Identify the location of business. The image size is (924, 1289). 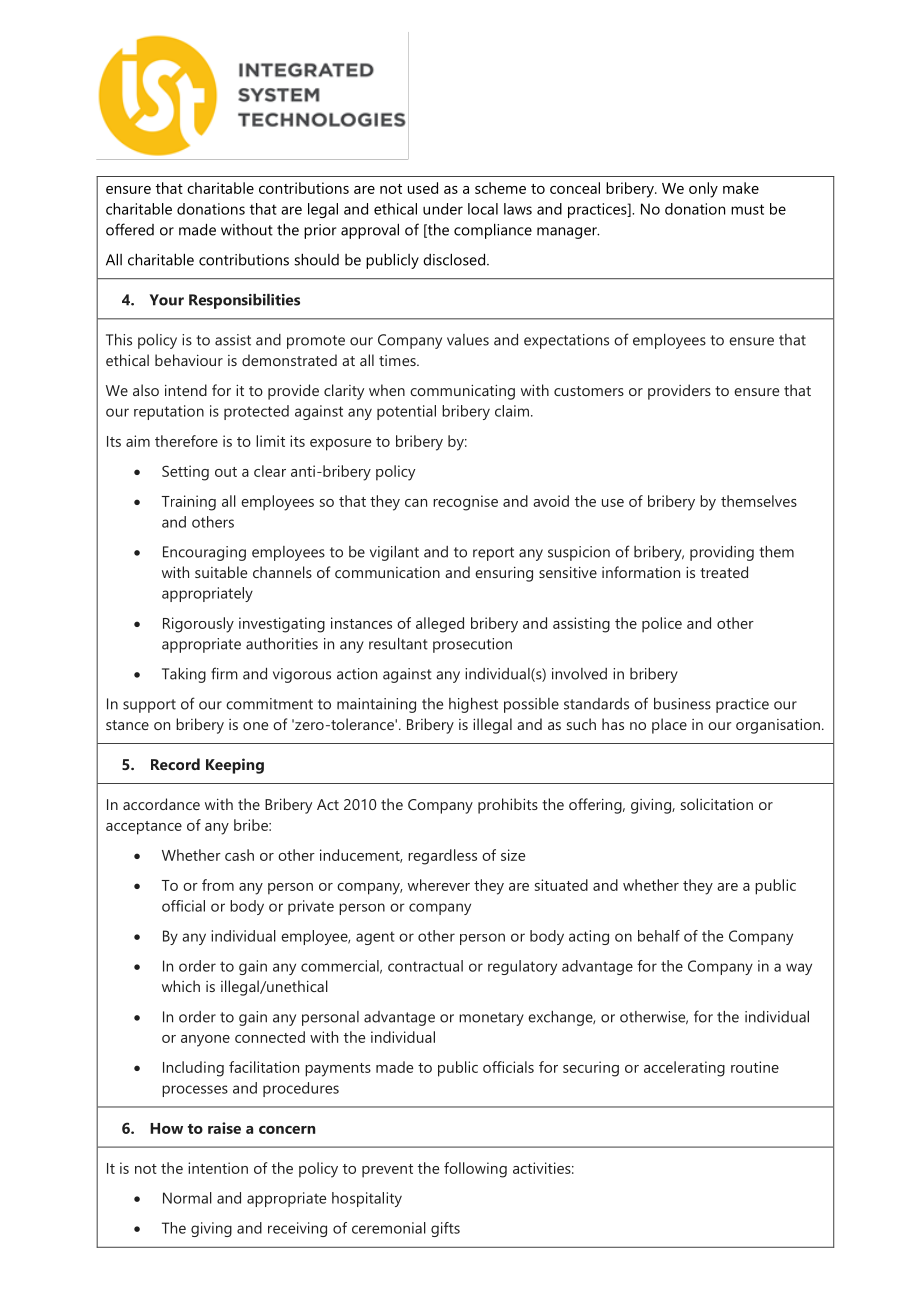
(682, 704).
